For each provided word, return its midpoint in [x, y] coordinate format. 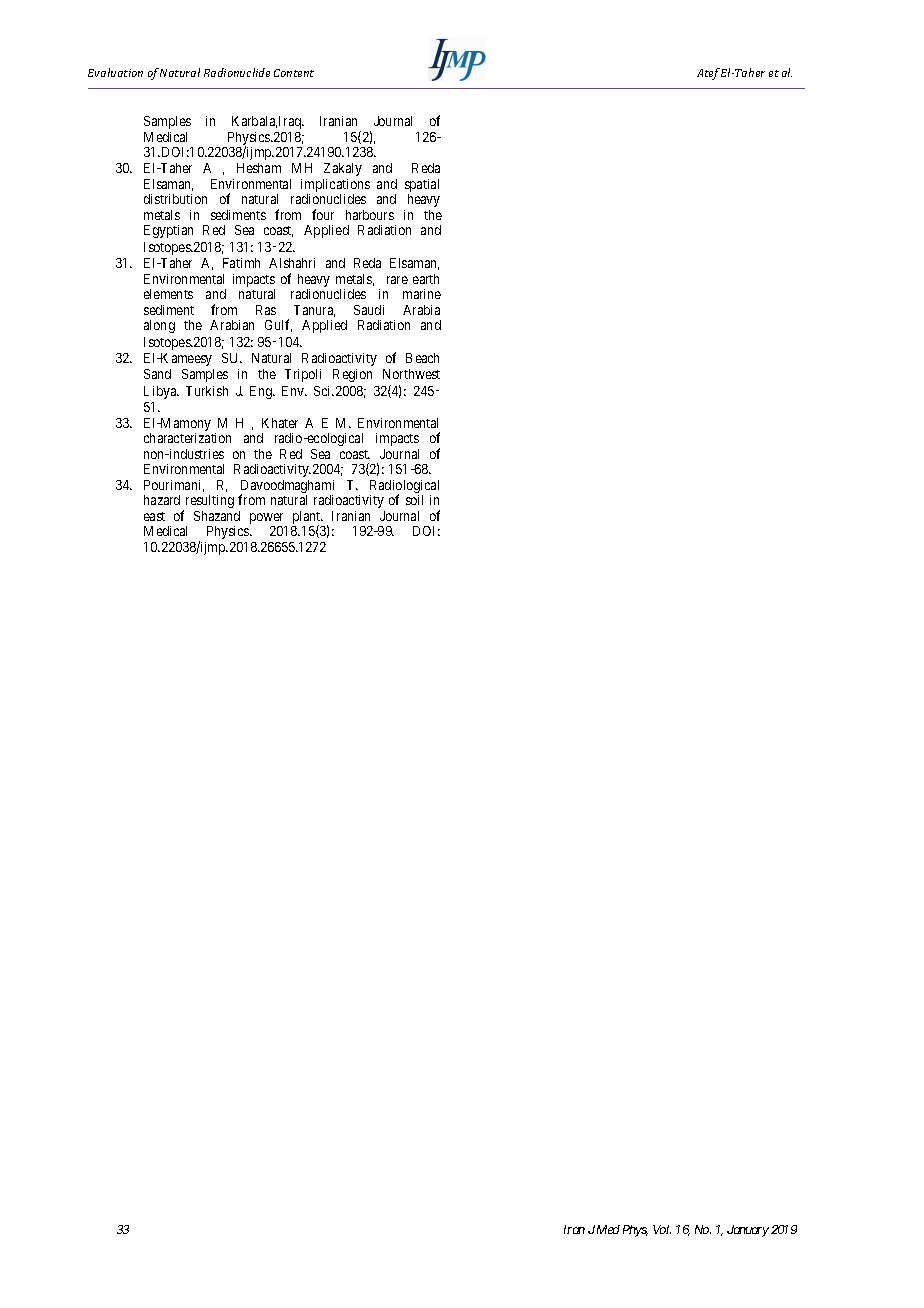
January [748, 1231]
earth [426, 279]
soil [414, 500]
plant [307, 519]
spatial [422, 187]
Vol [662, 1229]
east [154, 516]
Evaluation [115, 72]
